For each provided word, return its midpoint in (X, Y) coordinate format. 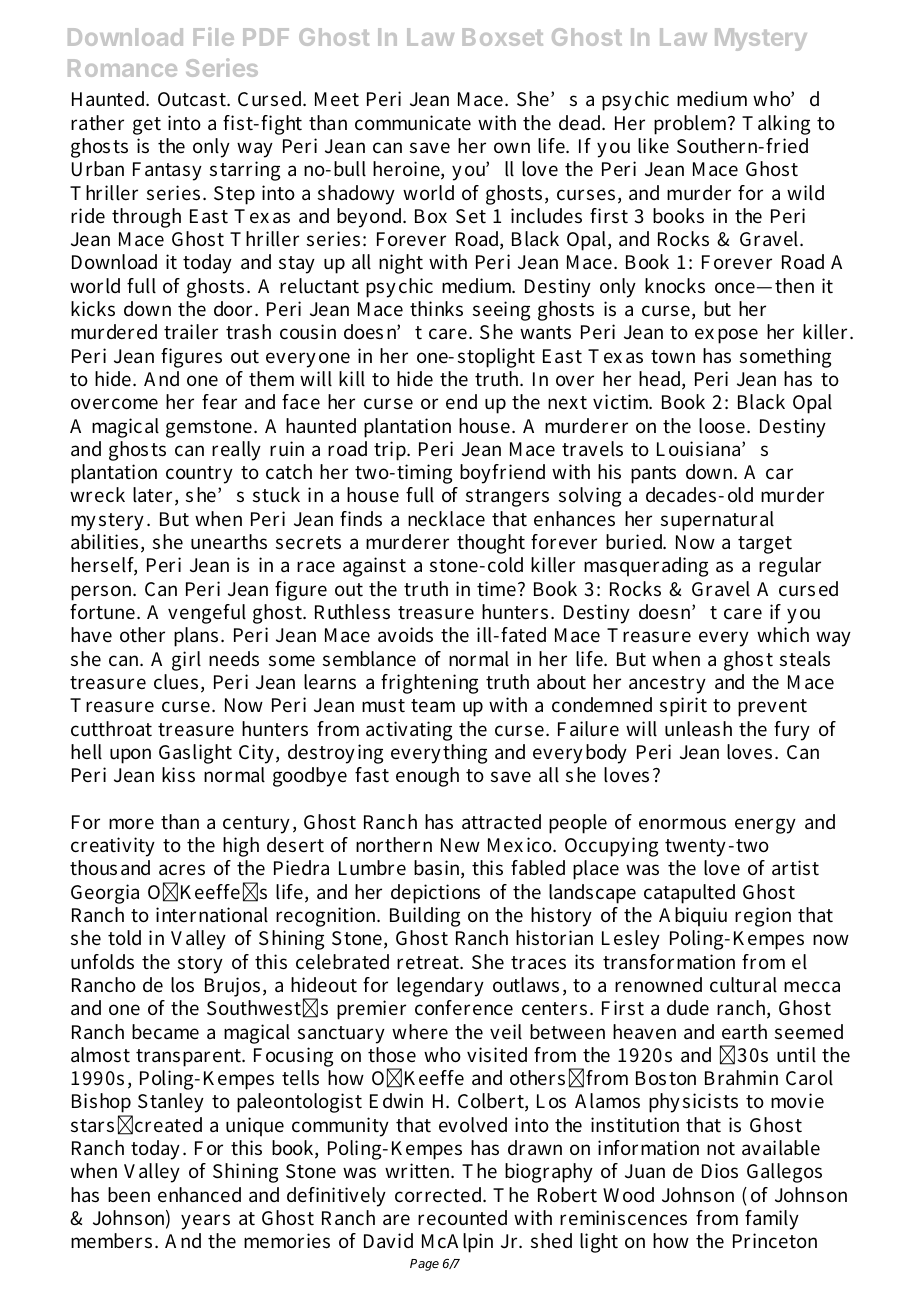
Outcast (193, 99)
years (205, 1222)
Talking (776, 125)
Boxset (503, 37)
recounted (462, 1218)
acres (182, 870)
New (460, 845)
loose (723, 426)
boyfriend (502, 474)
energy (765, 826)
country (199, 475)
